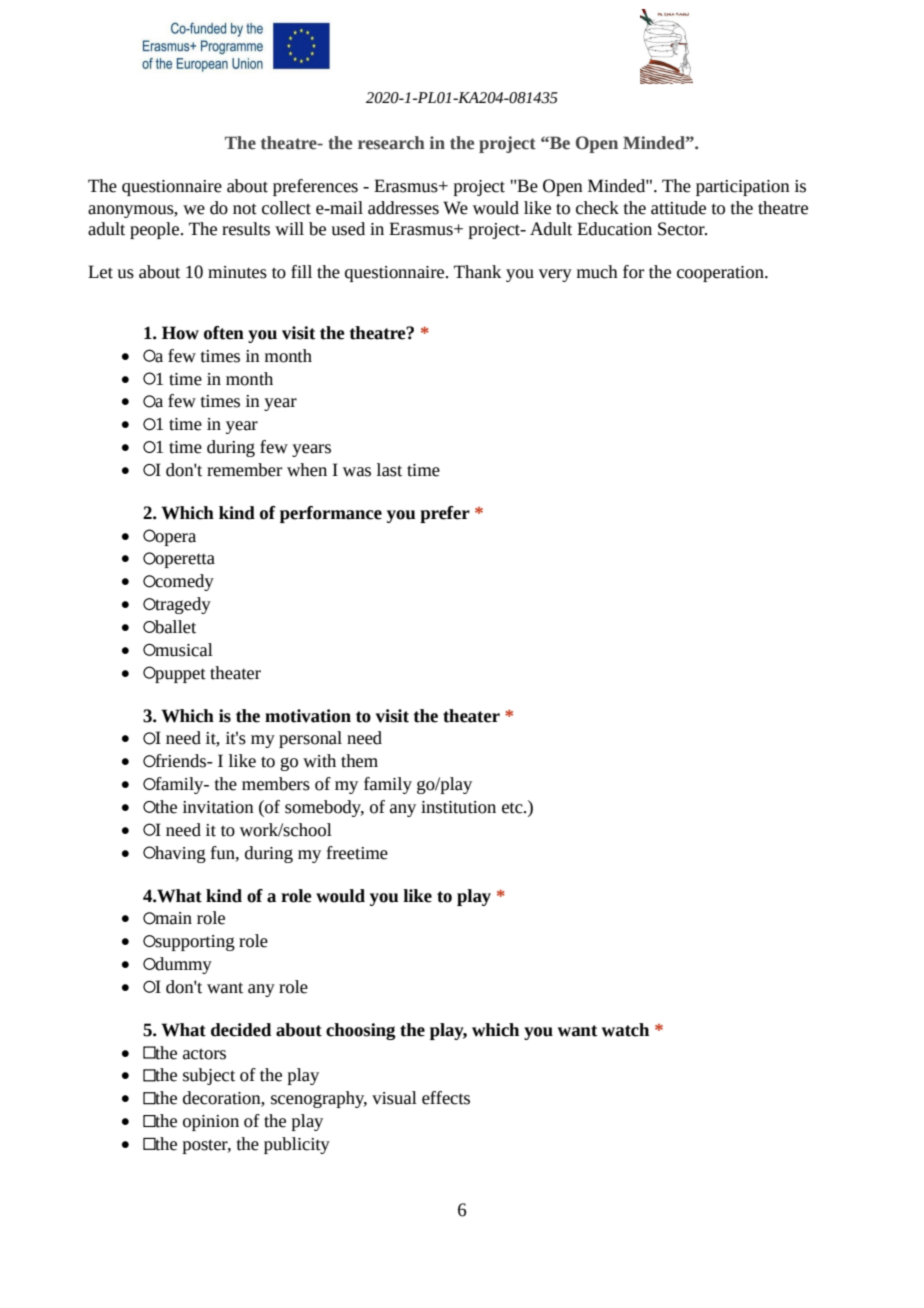 The width and height of the screenshot is (924, 1308). What do you see at coordinates (244, 470) in the screenshot?
I see `remember` at bounding box center [244, 470].
